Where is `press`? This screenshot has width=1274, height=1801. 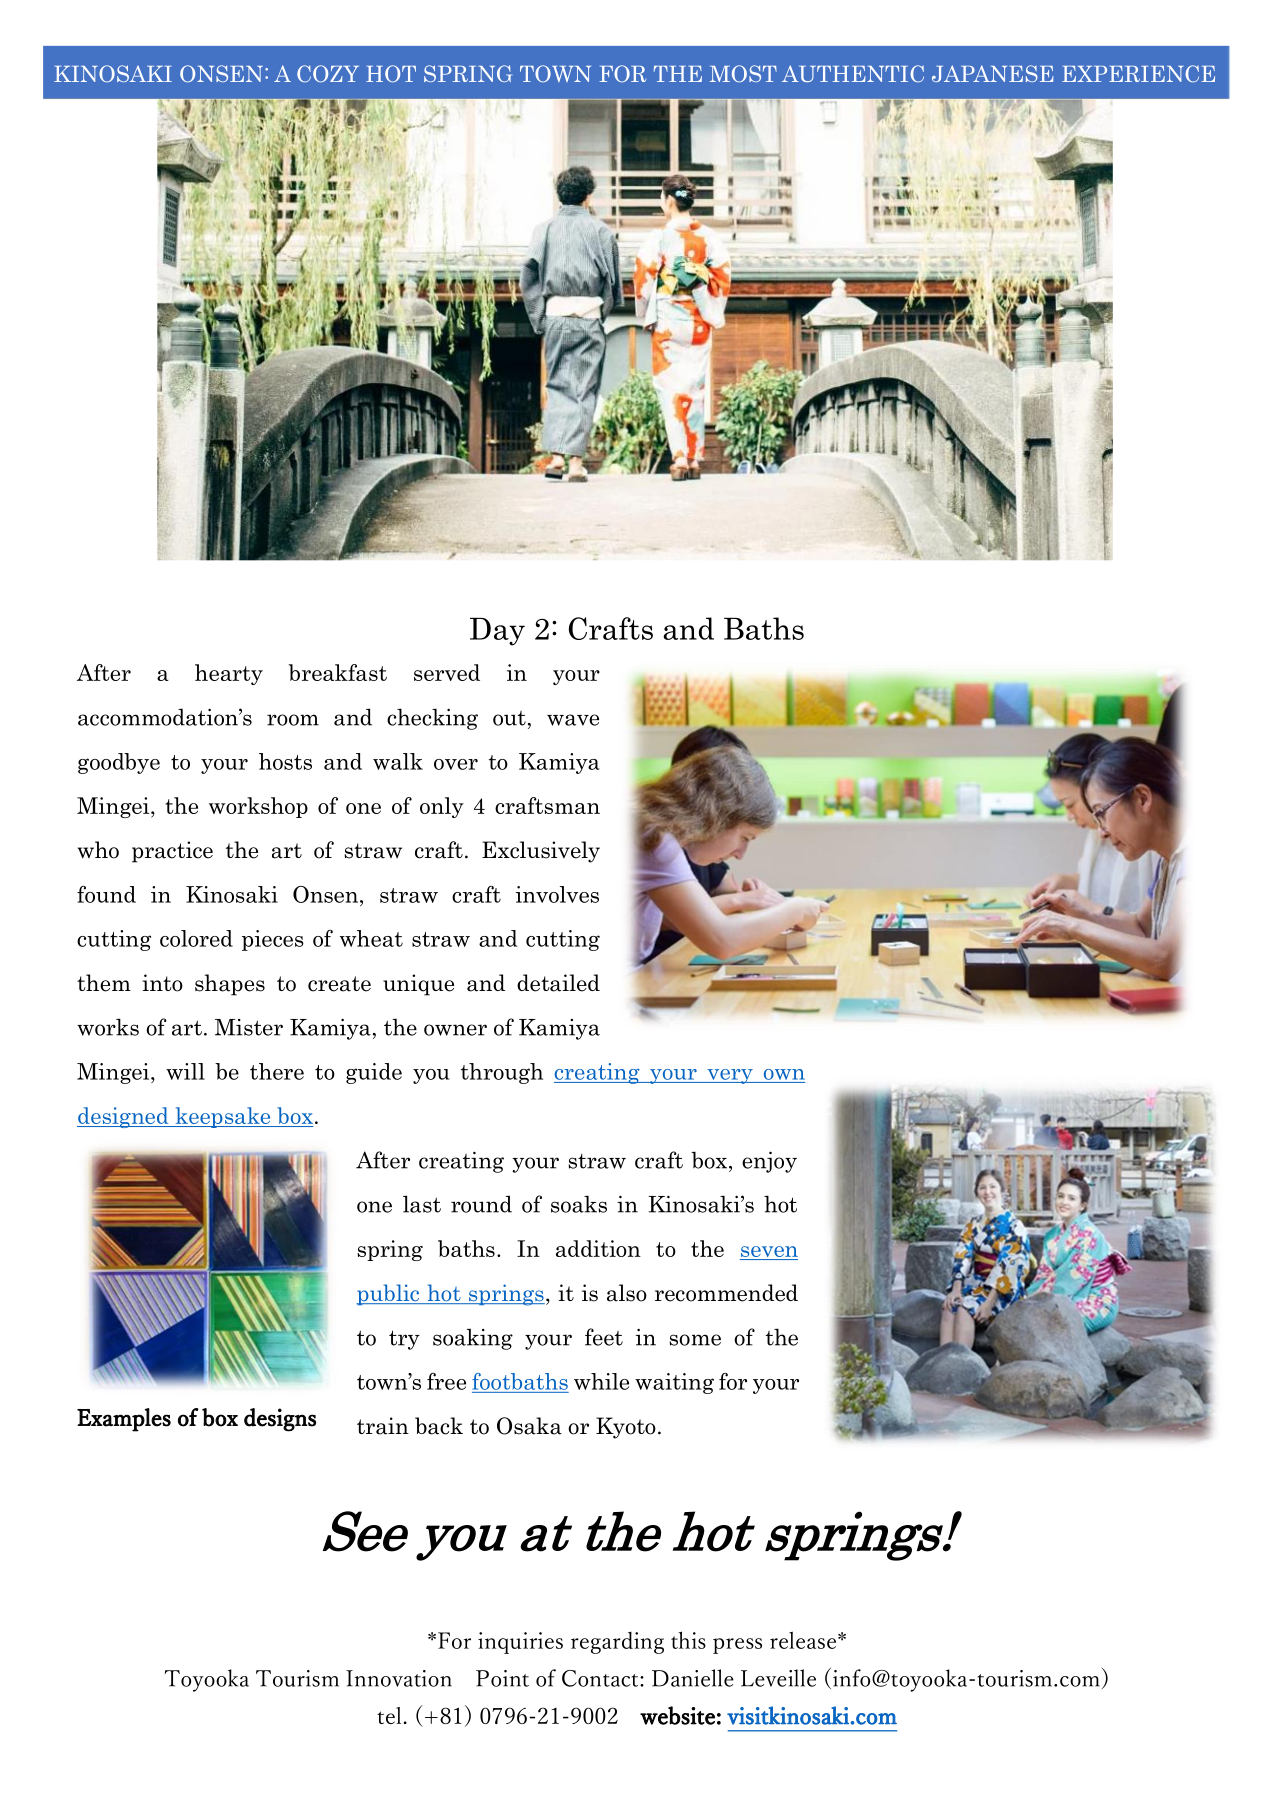
press is located at coordinates (737, 1646).
